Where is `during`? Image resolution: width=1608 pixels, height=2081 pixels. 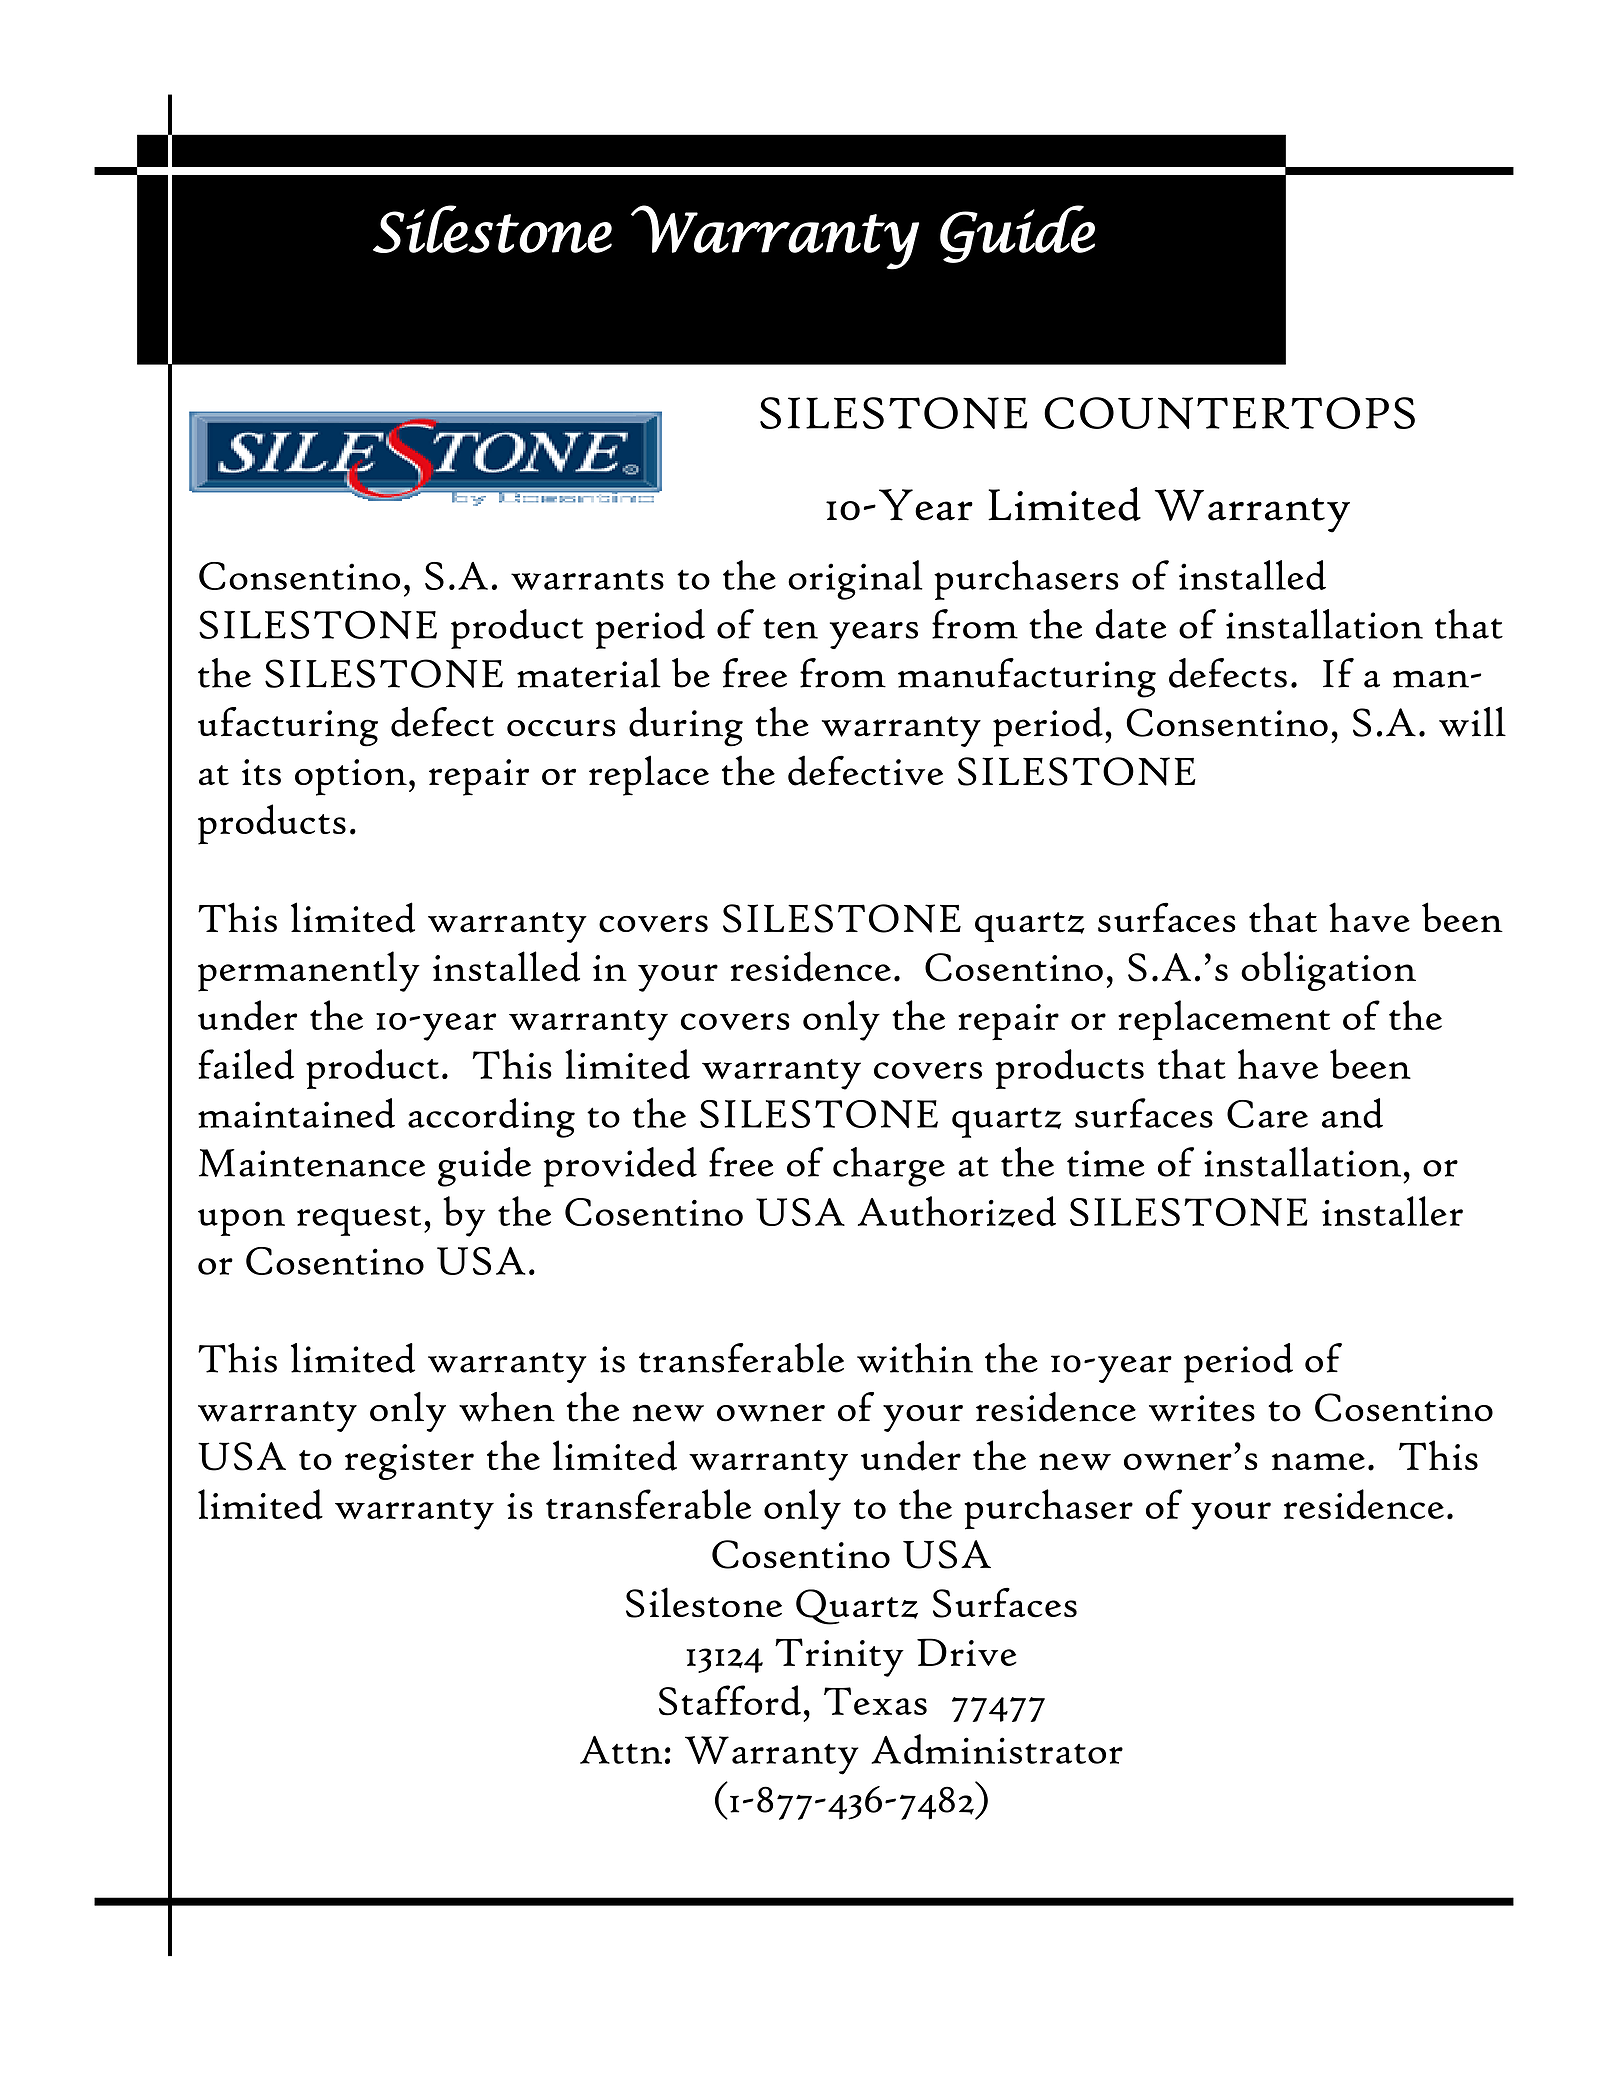 during is located at coordinates (686, 727).
